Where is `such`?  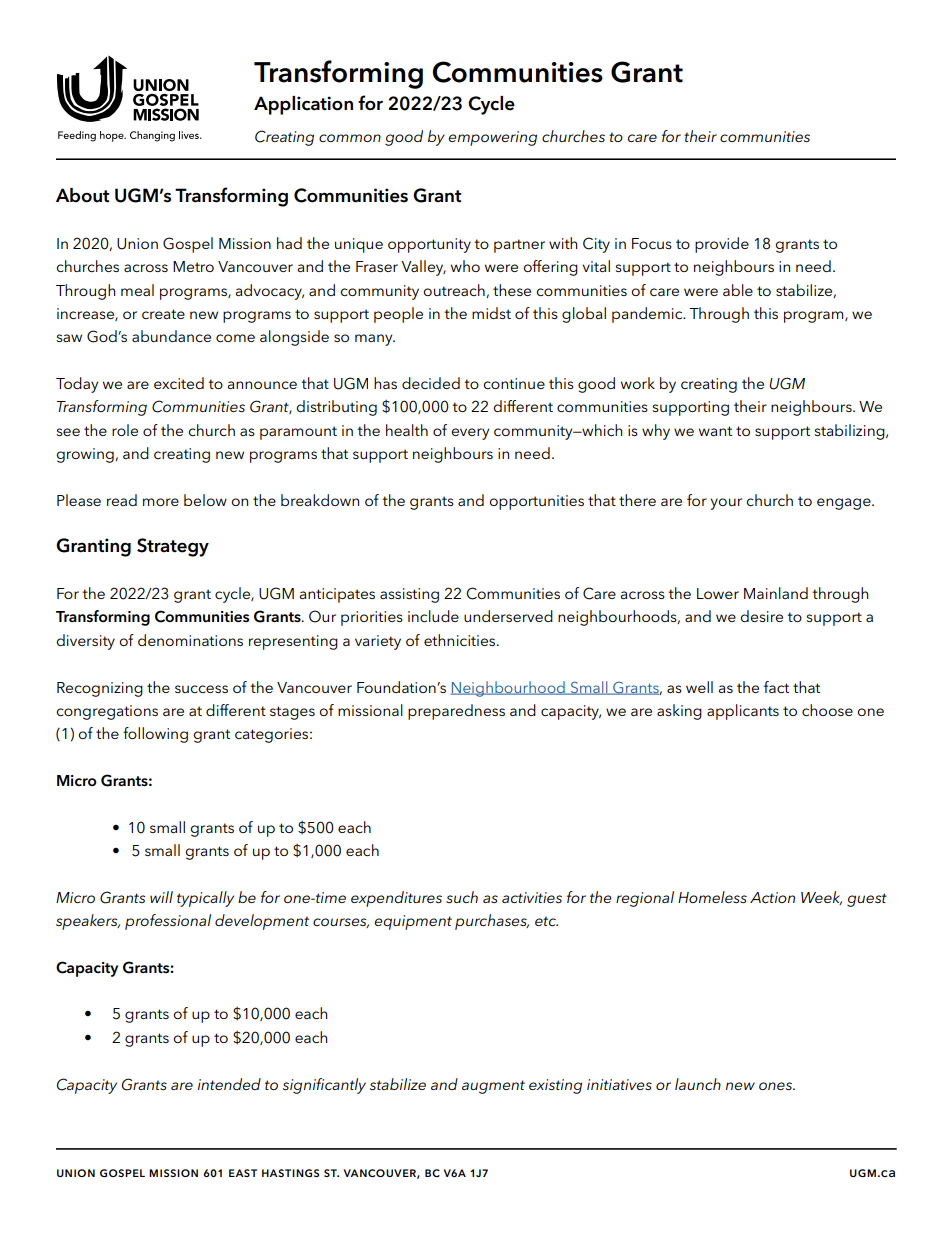 such is located at coordinates (462, 897).
